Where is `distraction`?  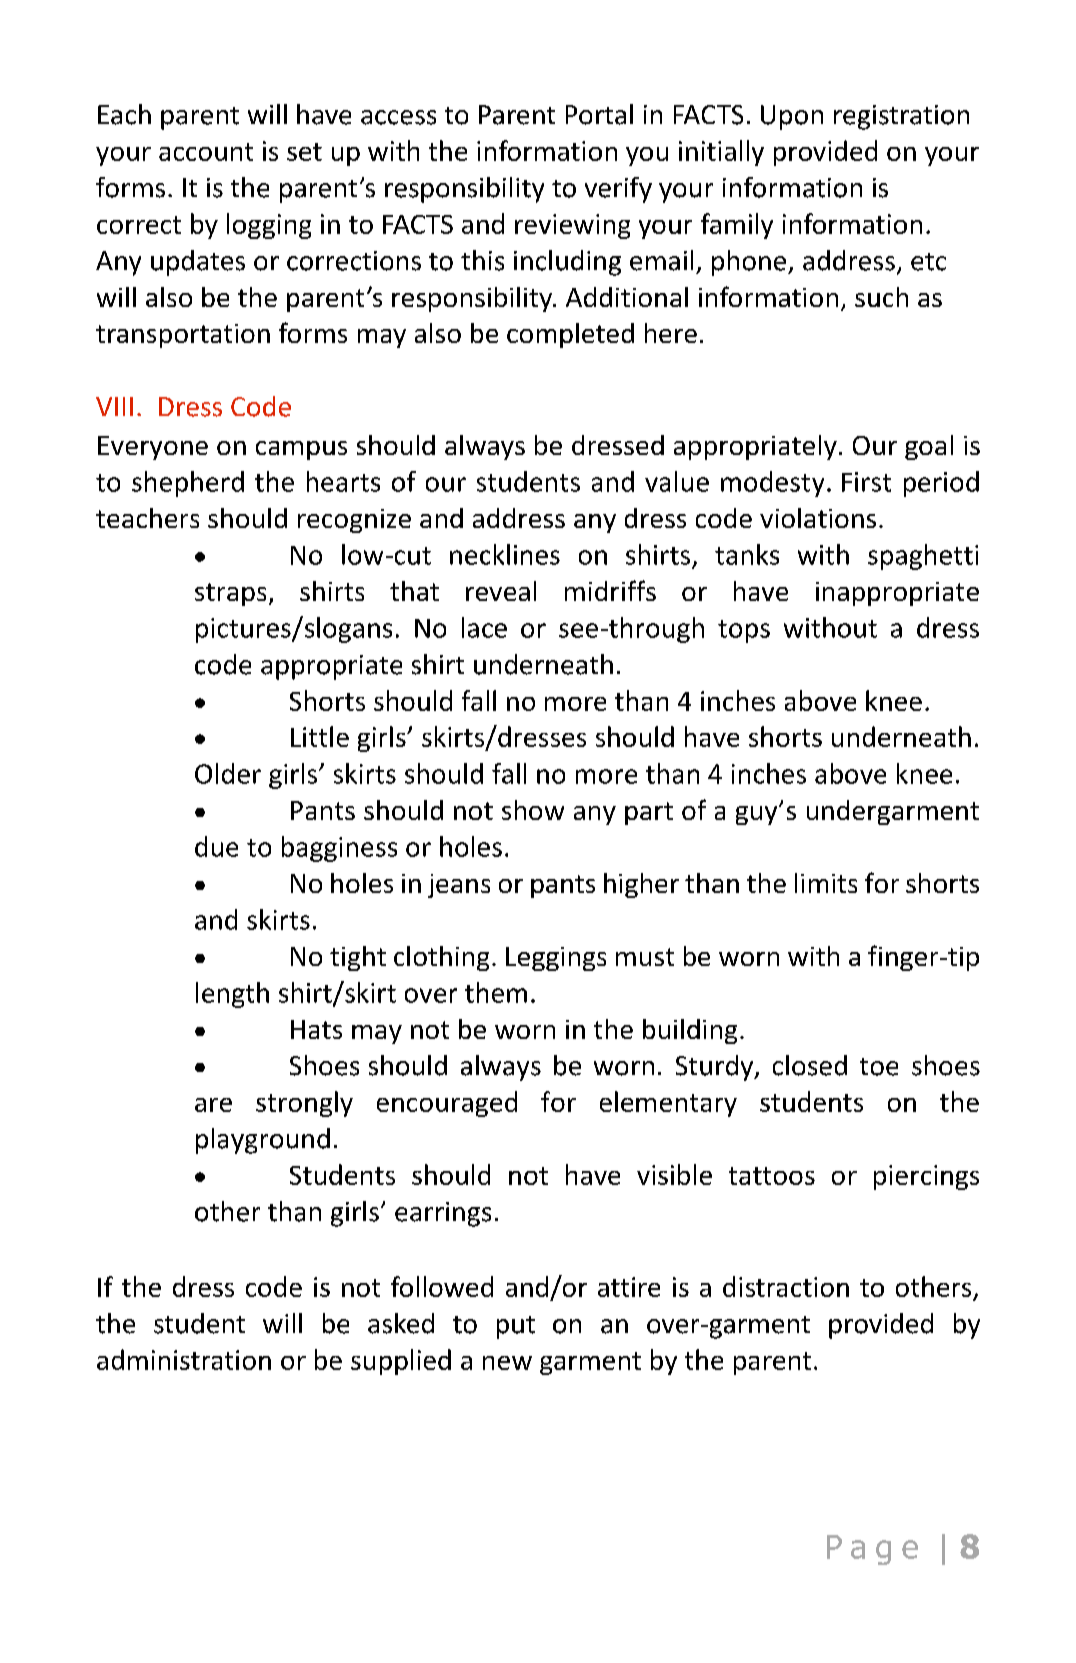 distraction is located at coordinates (786, 1286).
